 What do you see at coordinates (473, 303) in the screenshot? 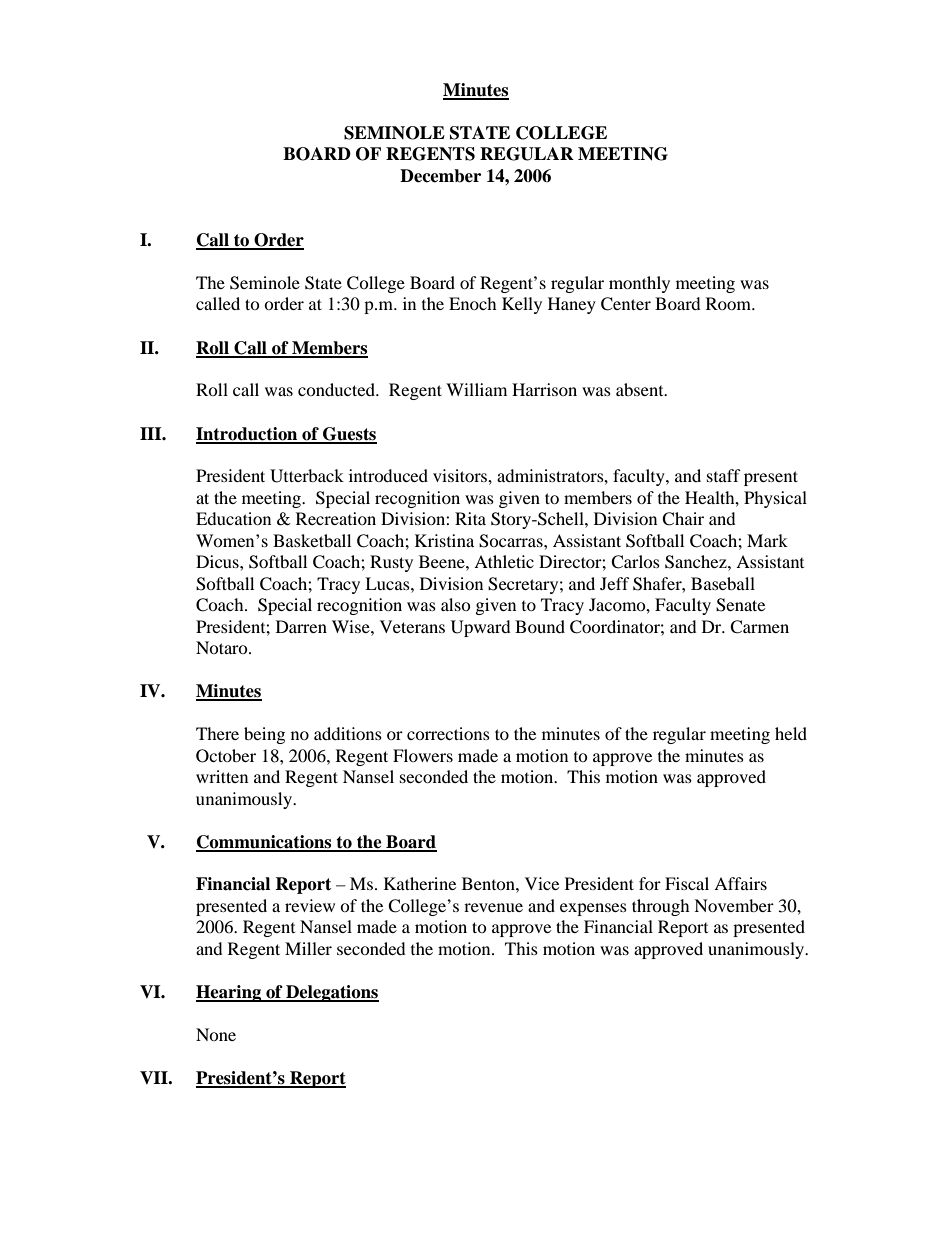
I see `Enoch` at bounding box center [473, 303].
